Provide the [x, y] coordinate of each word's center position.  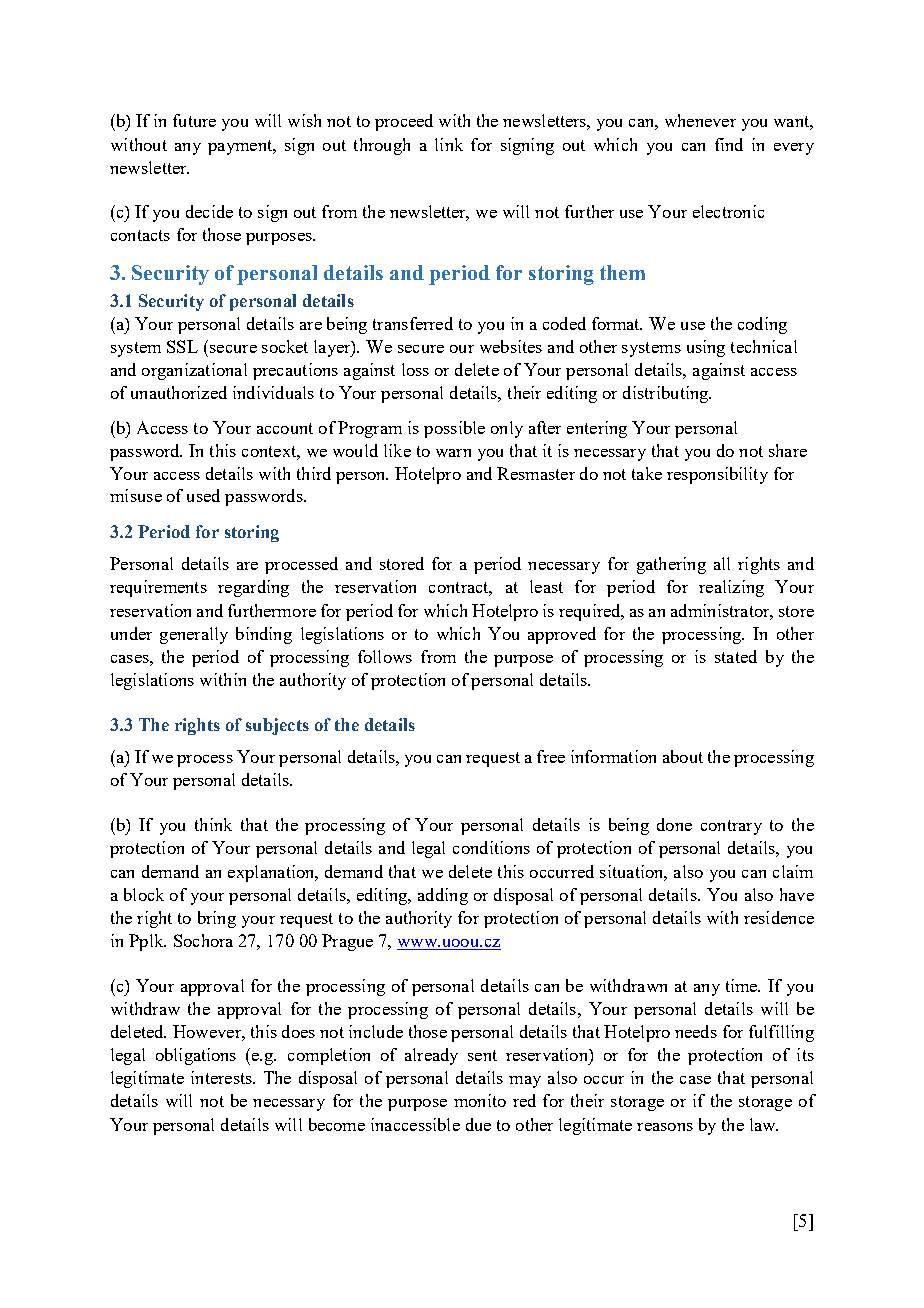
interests [222, 1077]
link [449, 144]
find [729, 144]
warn [453, 453]
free [551, 756]
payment [241, 147]
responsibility [717, 475]
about [683, 756]
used [203, 495]
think [213, 824]
